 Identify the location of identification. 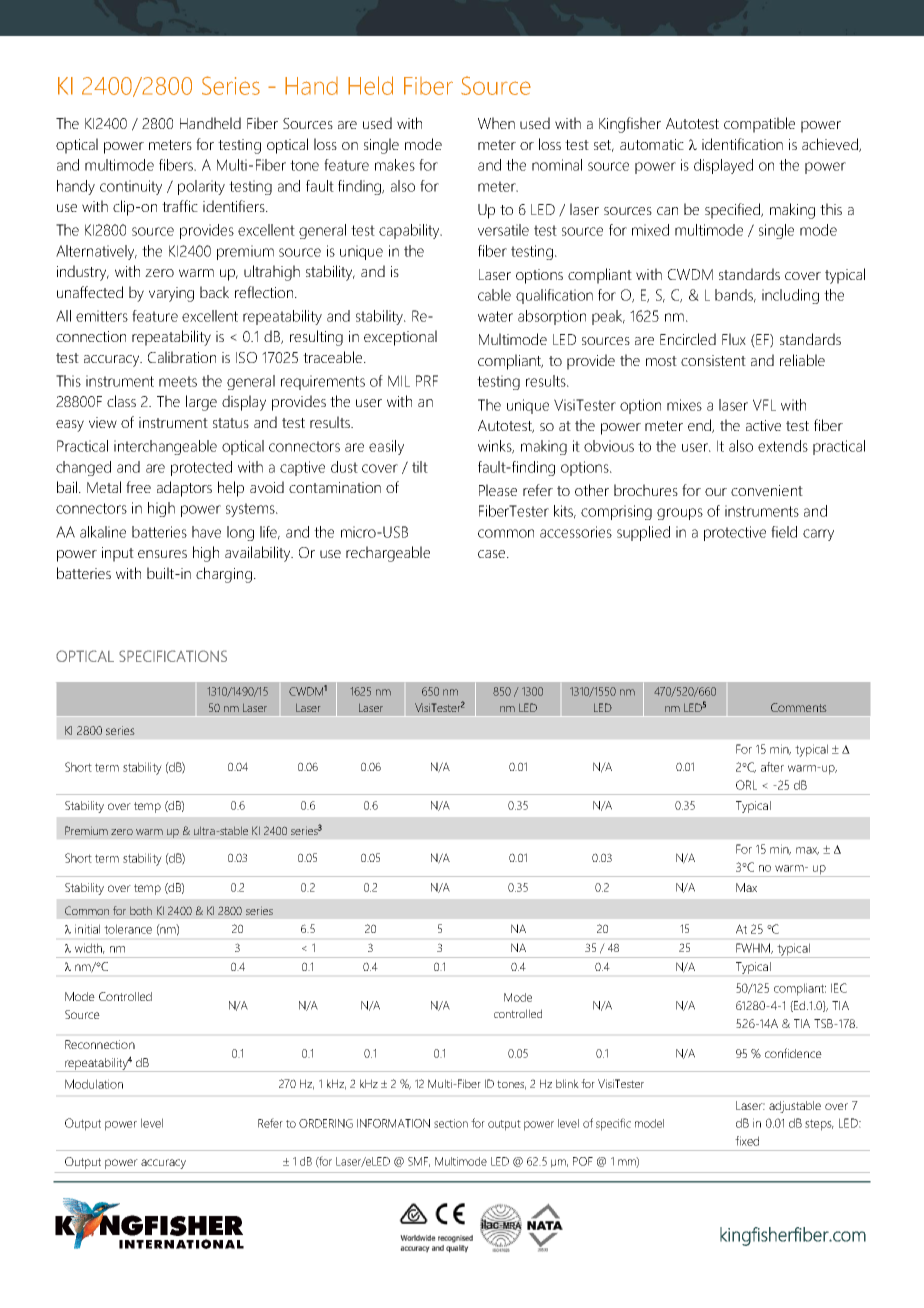
(742, 144).
